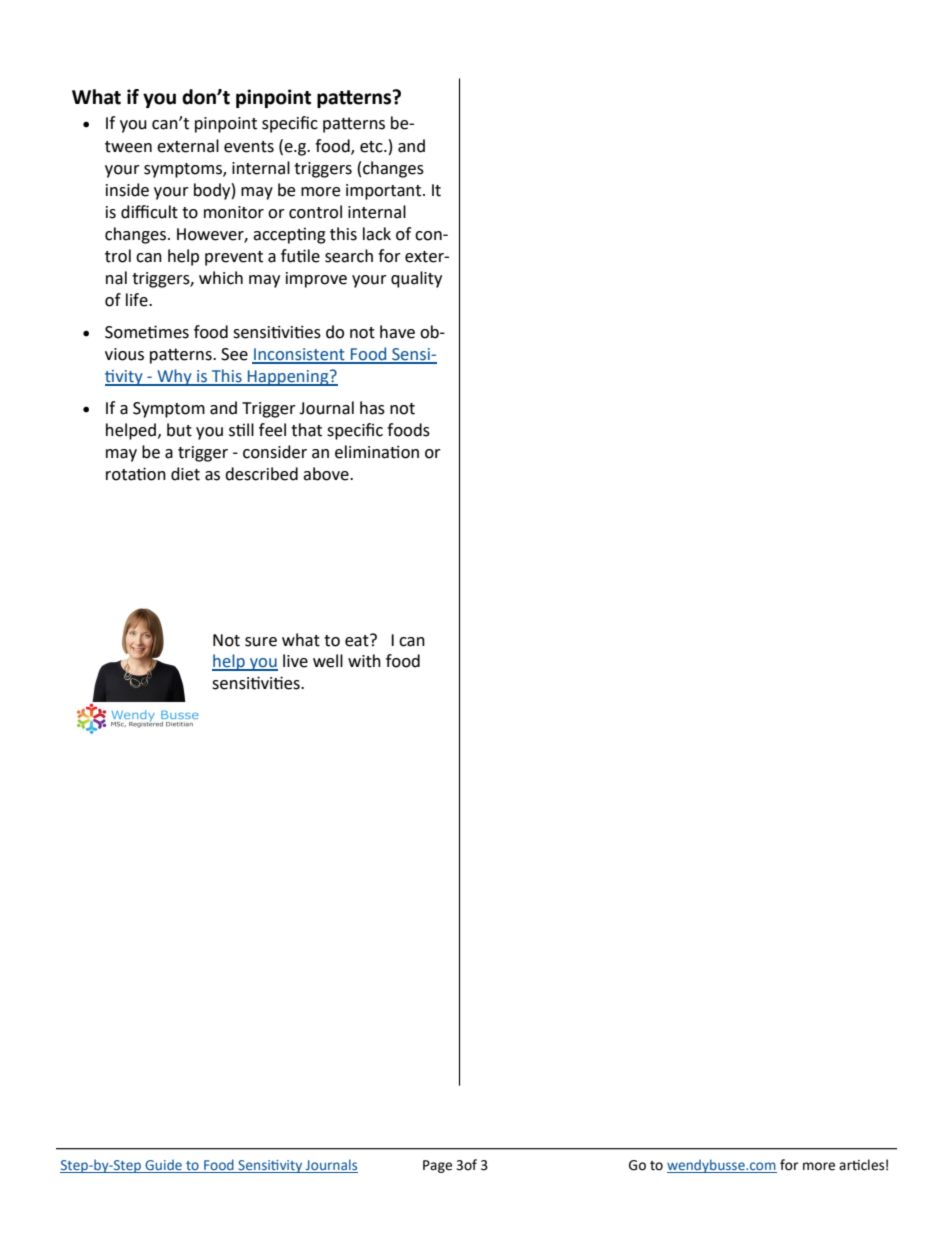 This page has height=1233, width=952. What do you see at coordinates (149, 212) in the page?
I see `difficult` at bounding box center [149, 212].
